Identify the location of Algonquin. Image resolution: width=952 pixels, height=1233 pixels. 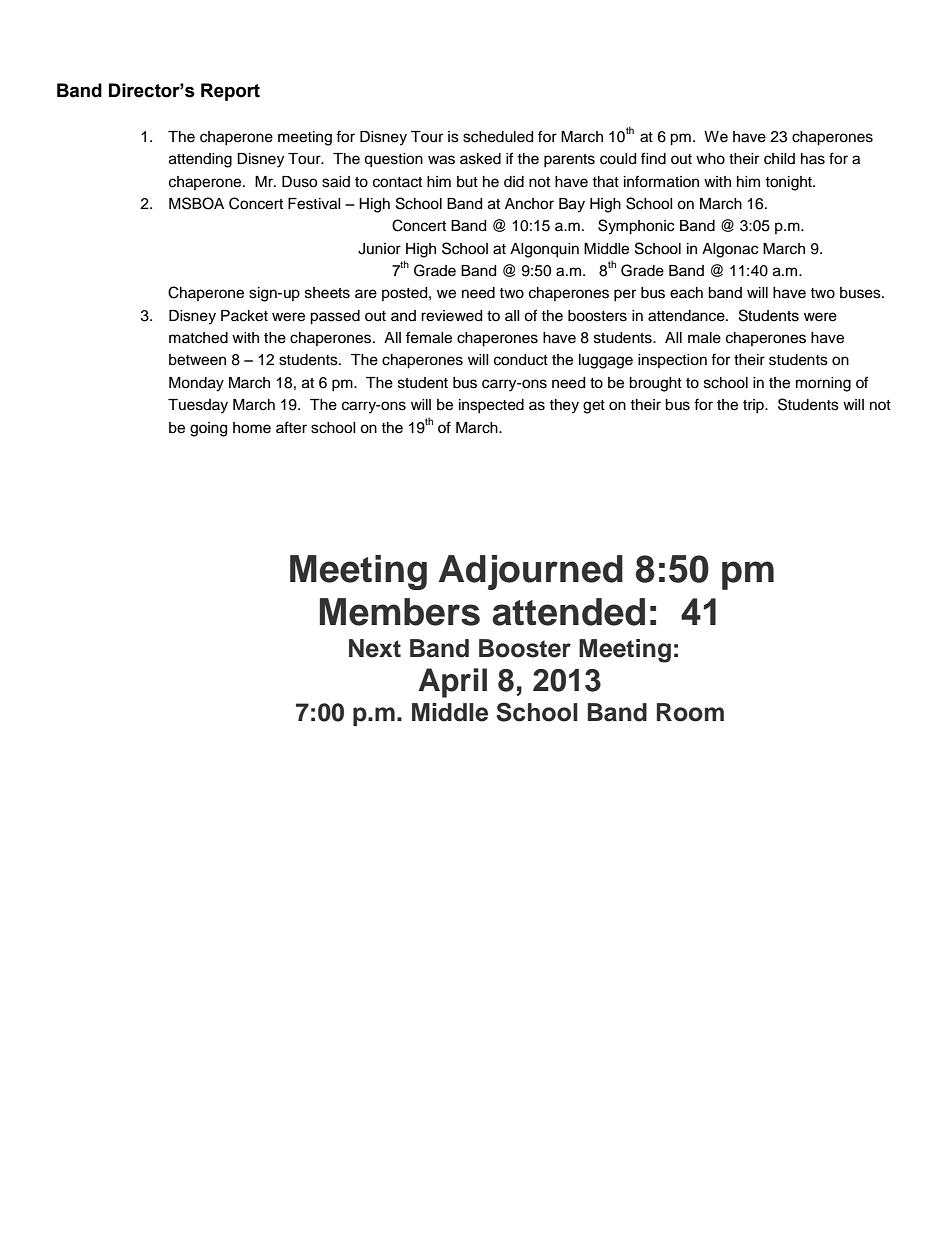
(544, 250).
